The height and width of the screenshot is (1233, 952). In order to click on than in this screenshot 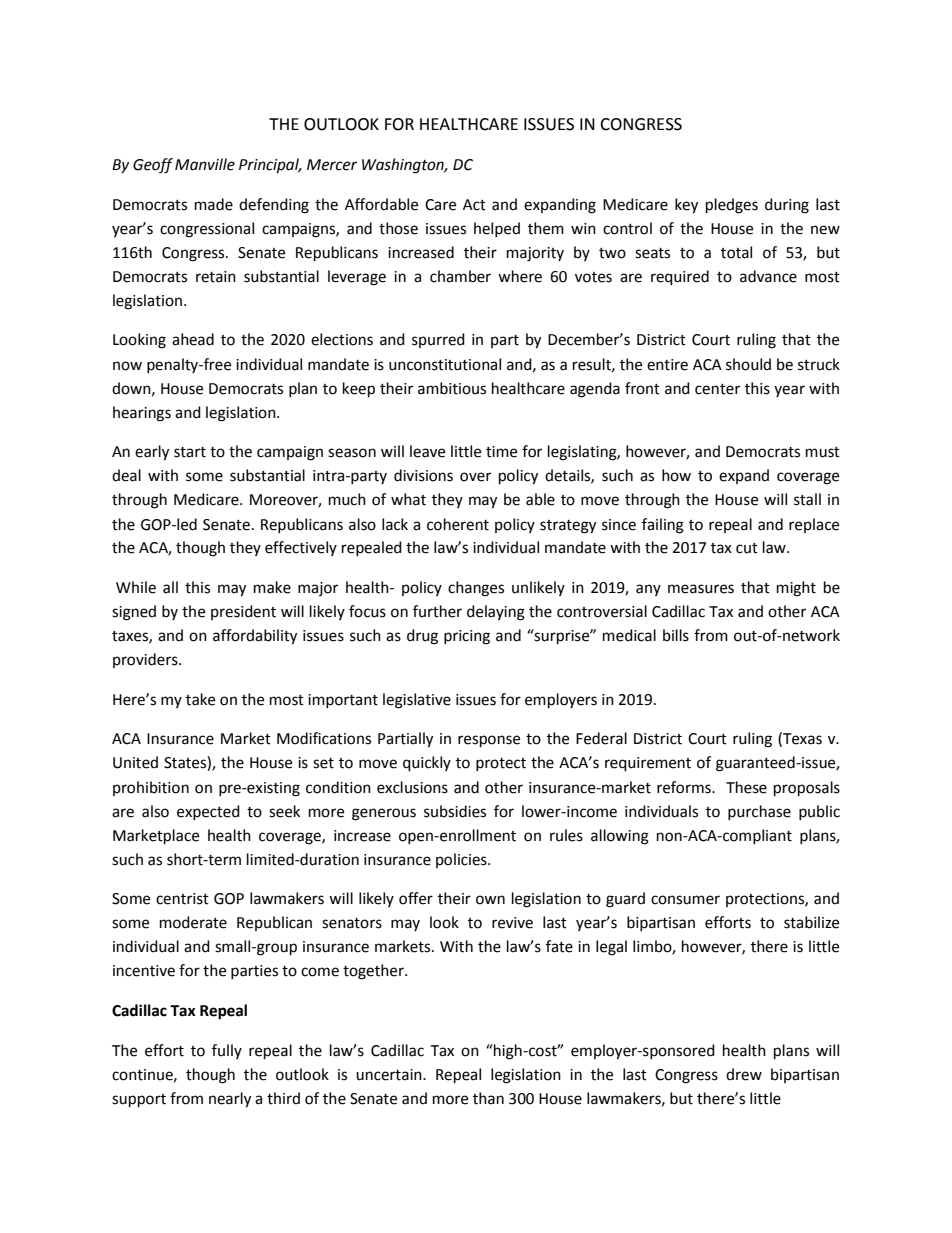, I will do `click(488, 1098)`.
